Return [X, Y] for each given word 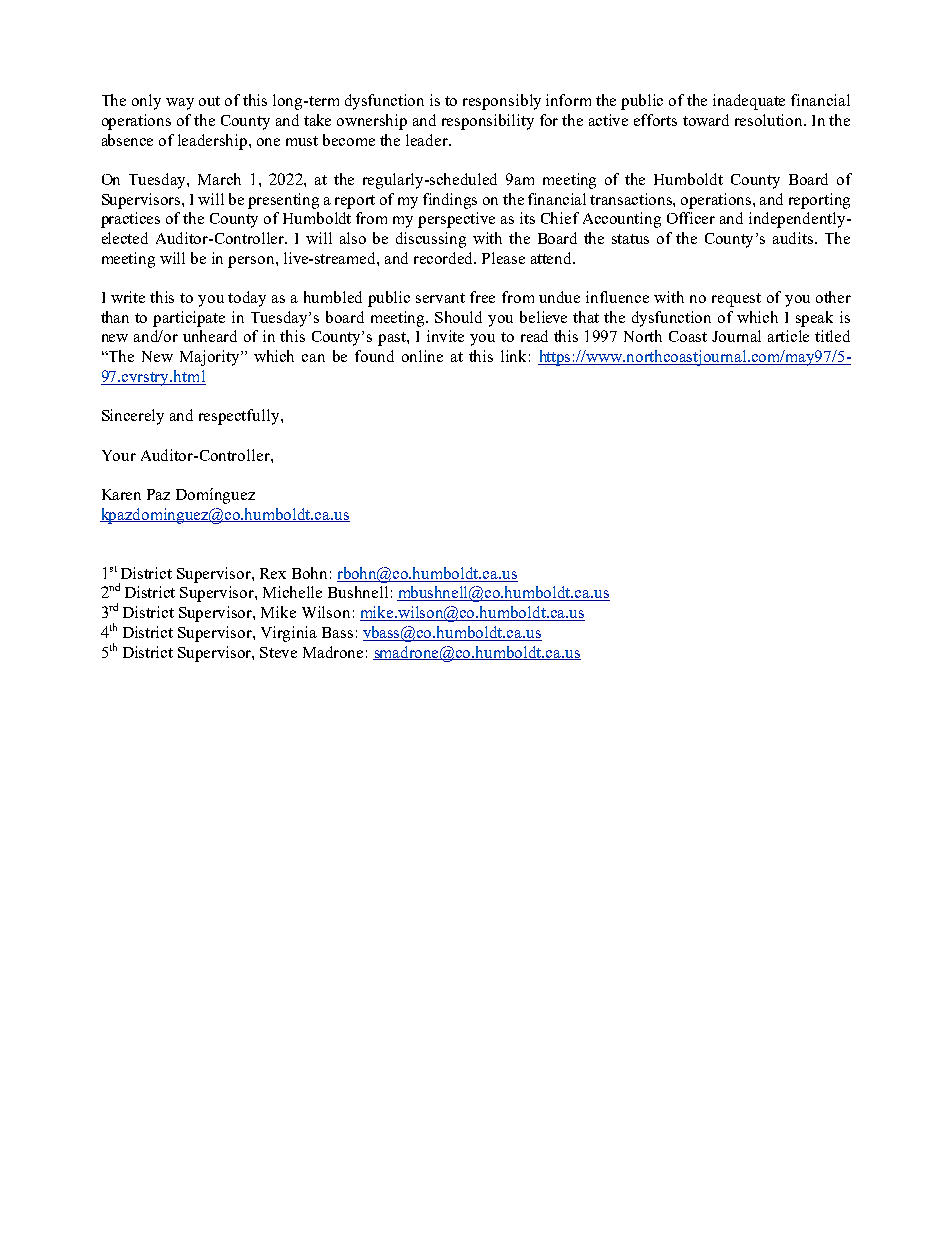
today [247, 299]
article [788, 336]
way [180, 104]
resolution [770, 120]
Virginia [289, 634]
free [482, 297]
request [736, 300]
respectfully [240, 417]
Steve [278, 652]
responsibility [488, 122]
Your [119, 455]
